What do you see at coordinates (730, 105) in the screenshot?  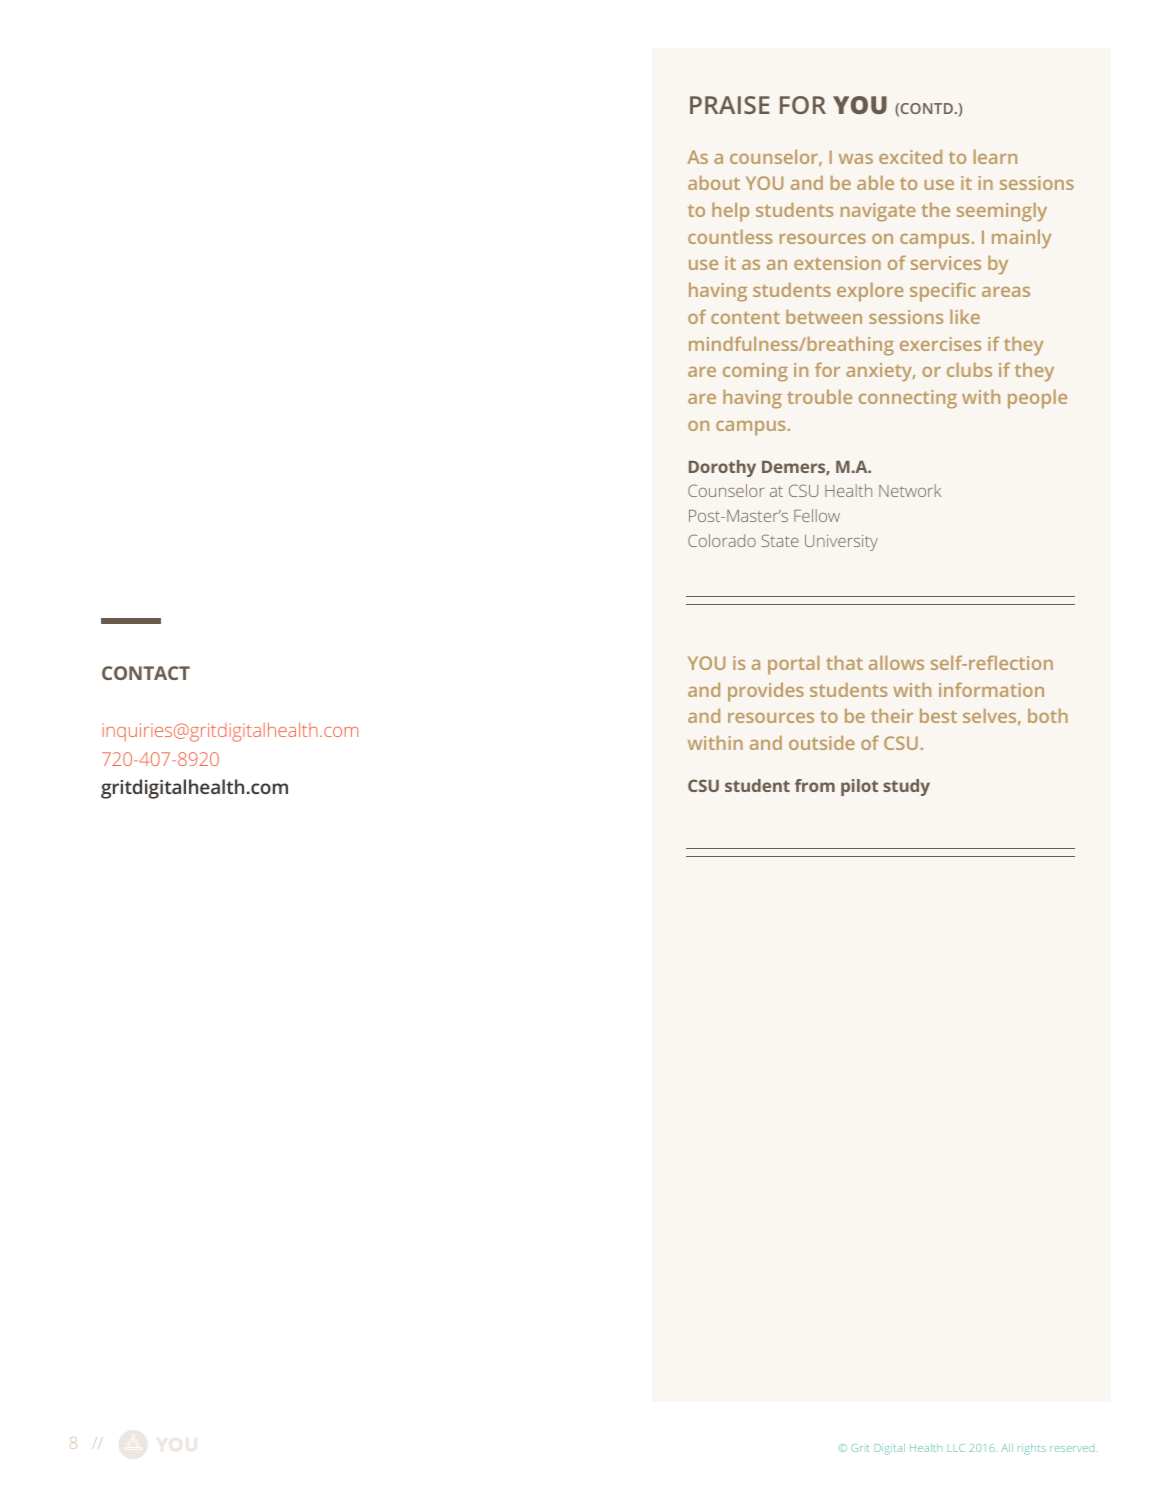 I see `PRAISE` at bounding box center [730, 105].
